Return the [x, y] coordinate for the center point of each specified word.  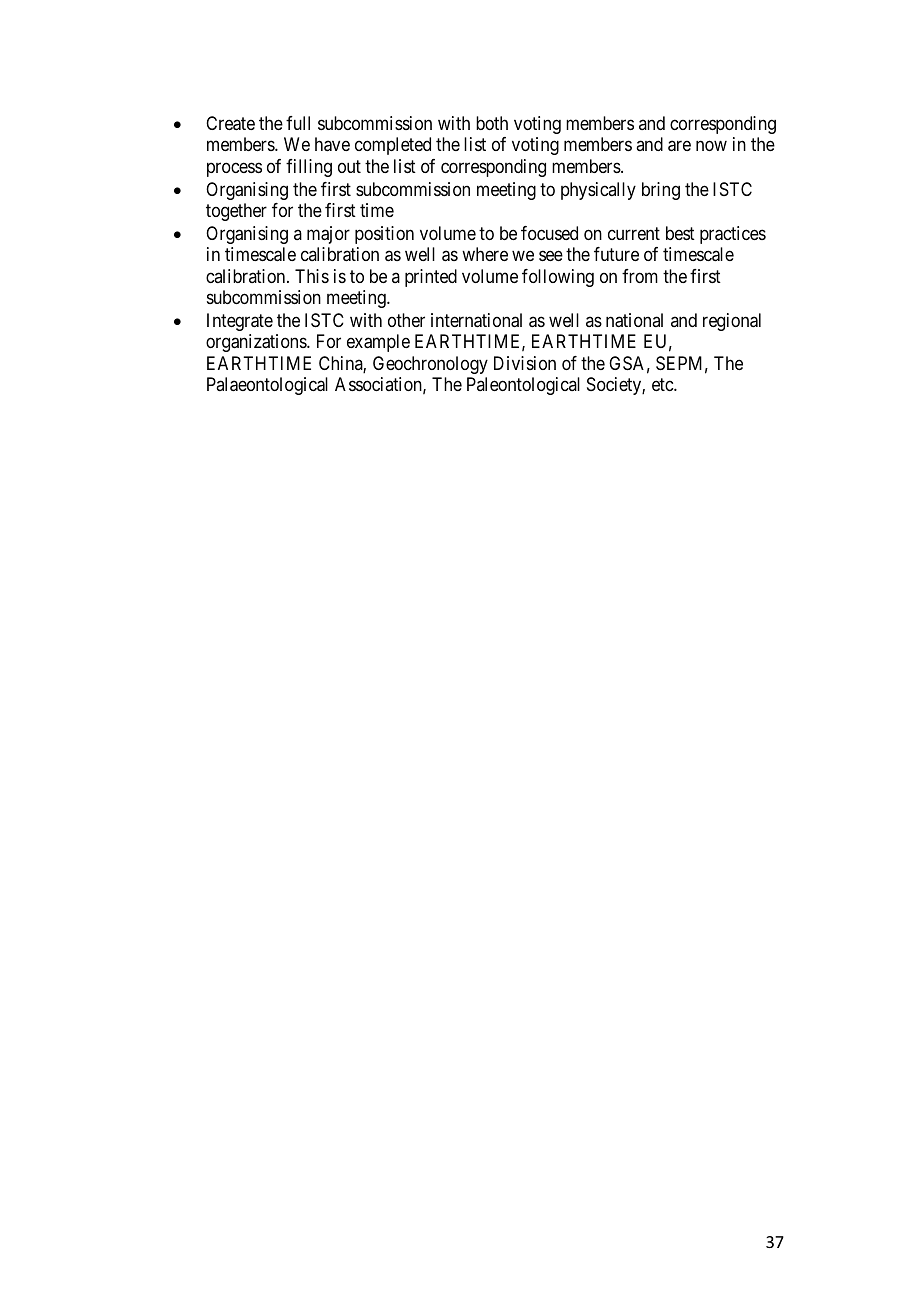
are [679, 146]
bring [661, 191]
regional [732, 322]
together [236, 212]
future [616, 254]
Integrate [240, 322]
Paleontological [523, 386]
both [492, 123]
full [298, 123]
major [328, 235]
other [406, 320]
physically [598, 191]
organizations [257, 343]
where [485, 254]
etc [663, 384]
